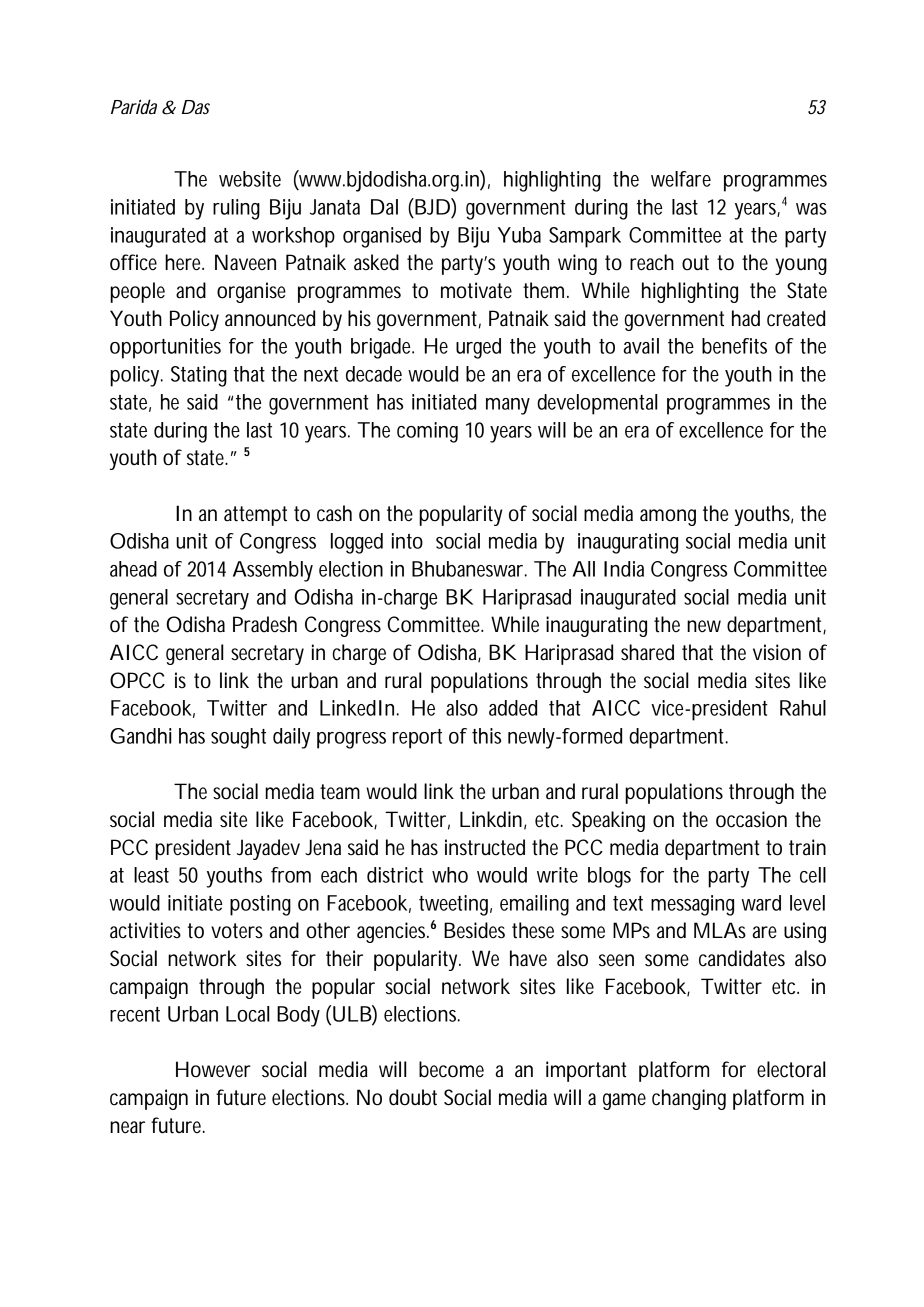  What do you see at coordinates (777, 652) in the screenshot?
I see `vision` at bounding box center [777, 652].
